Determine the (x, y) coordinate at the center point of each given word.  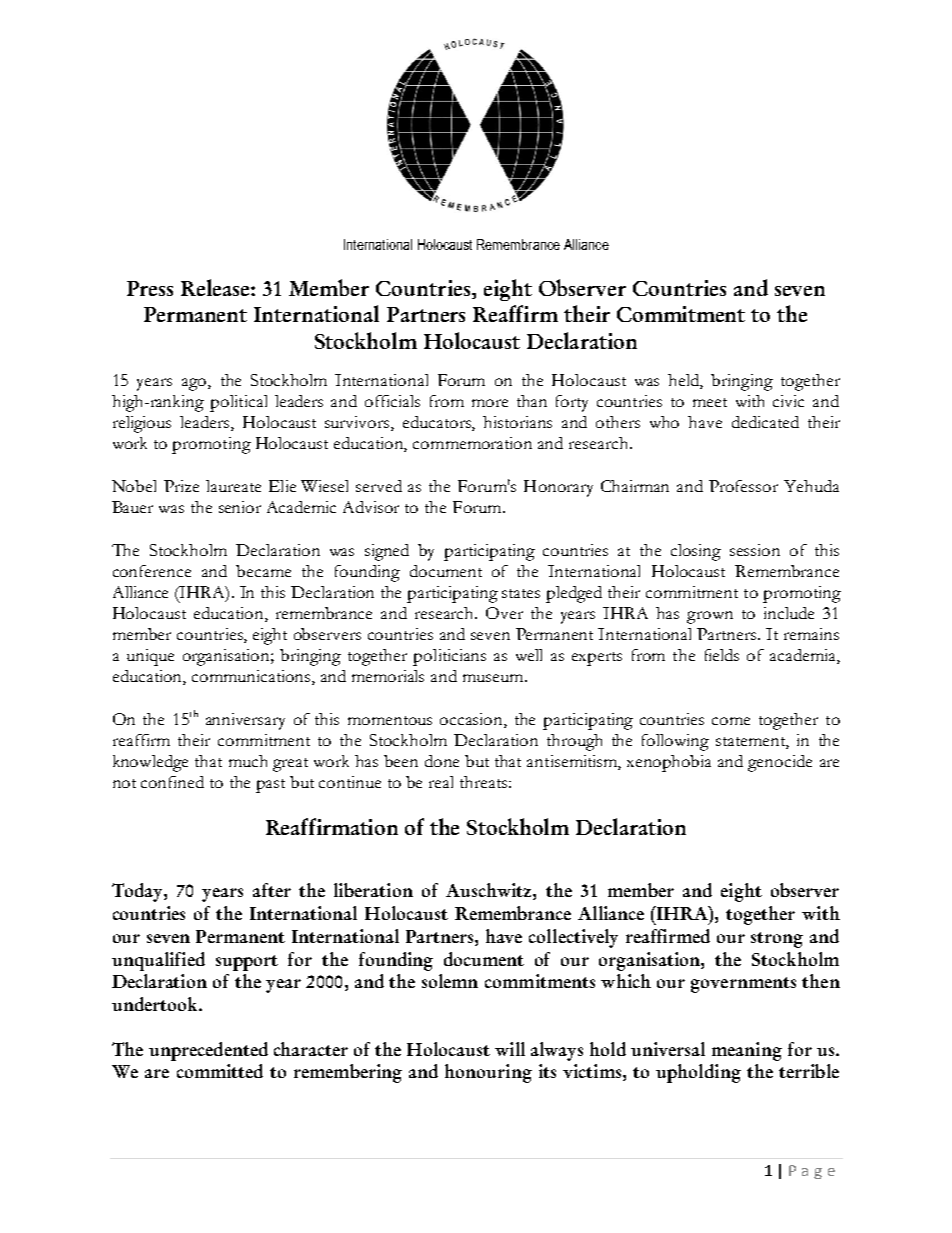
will (510, 1049)
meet (710, 402)
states (521, 593)
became (263, 571)
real (441, 782)
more (490, 403)
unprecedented (208, 1051)
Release (216, 287)
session (755, 550)
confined (172, 782)
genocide (780, 763)
